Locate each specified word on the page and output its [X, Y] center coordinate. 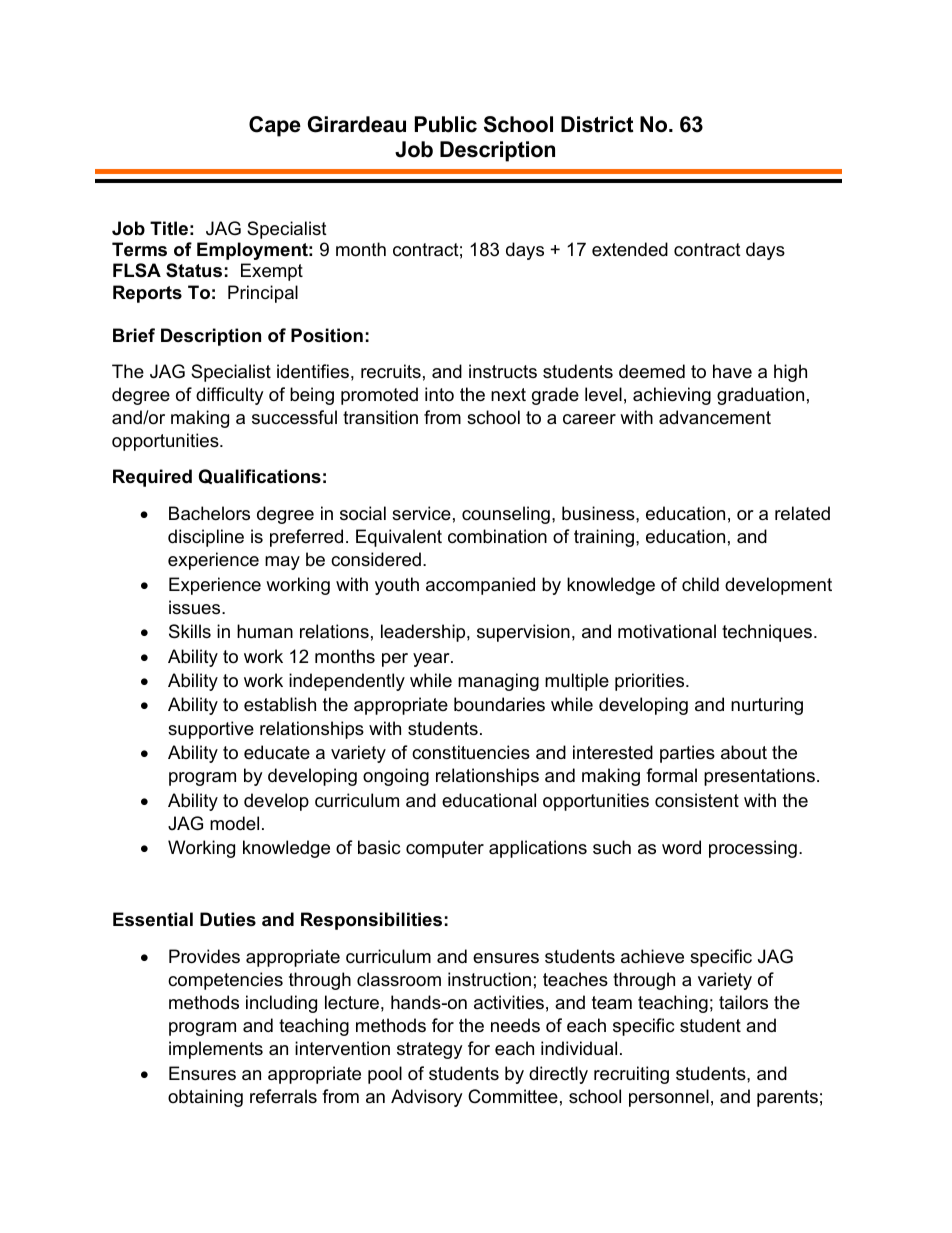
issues [196, 607]
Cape [275, 126]
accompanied [480, 586]
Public [446, 124]
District [597, 124]
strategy [430, 1050]
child [700, 584]
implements [216, 1050]
